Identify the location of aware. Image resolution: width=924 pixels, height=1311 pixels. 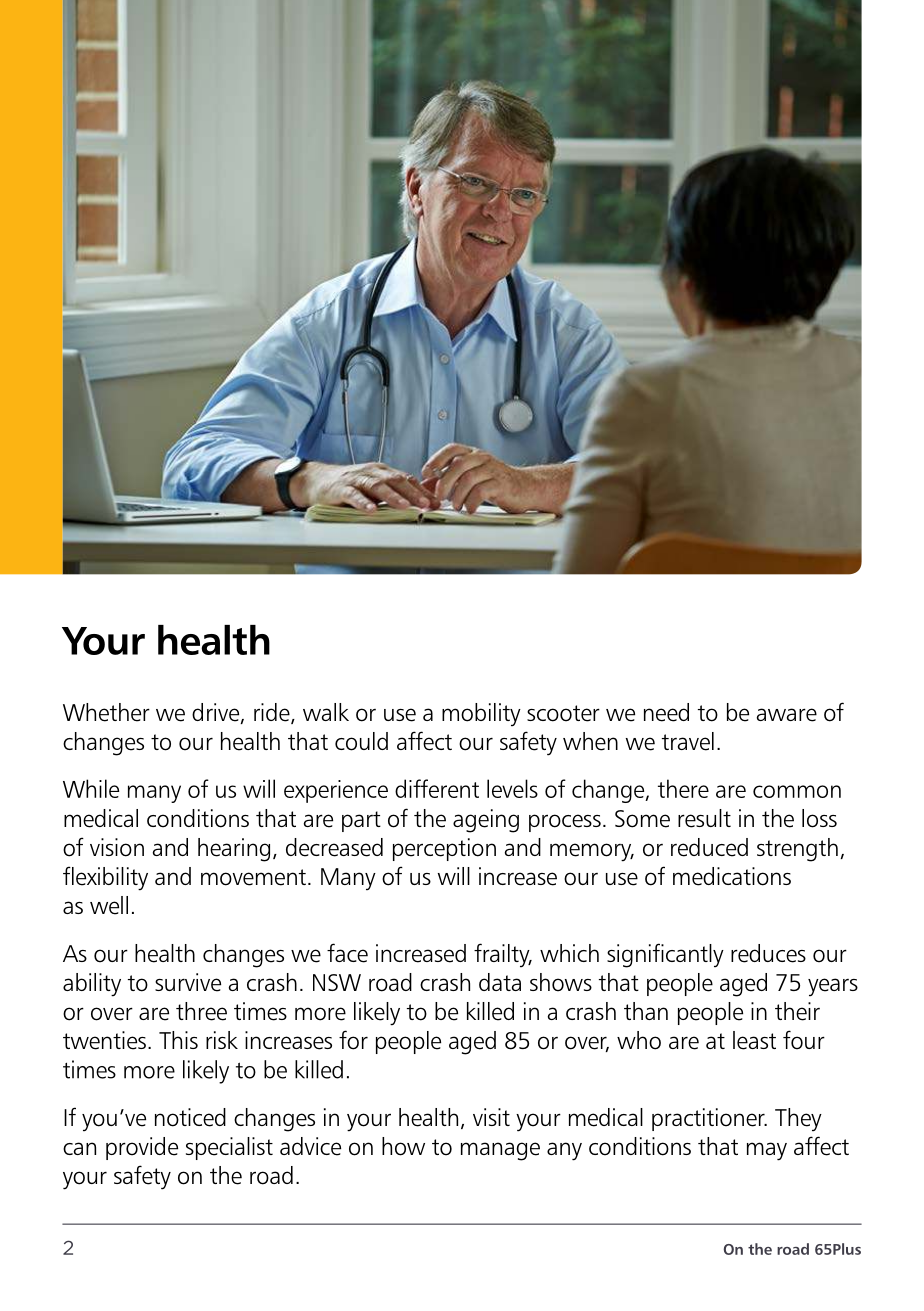
(787, 715).
